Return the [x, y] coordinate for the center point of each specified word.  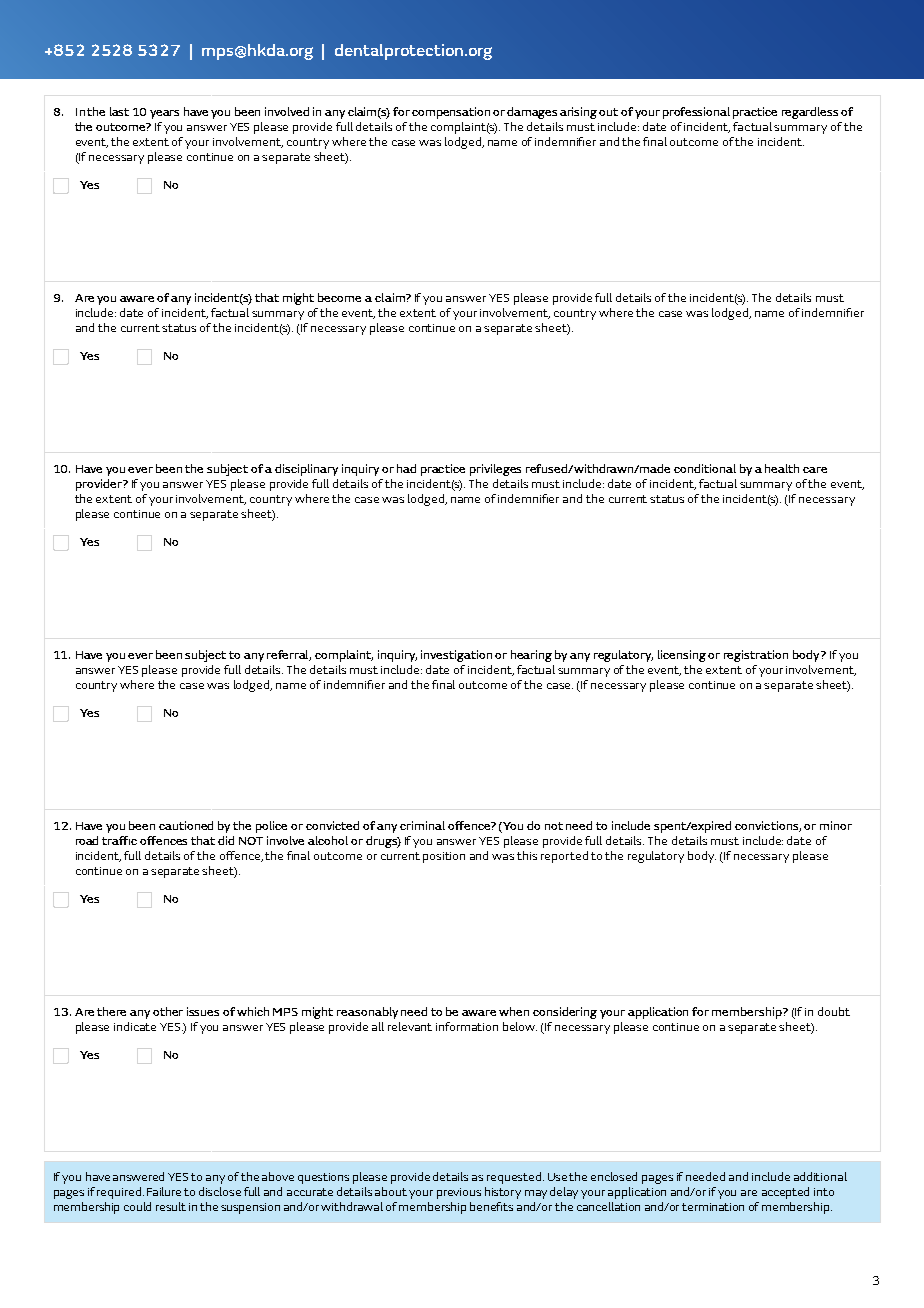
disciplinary [306, 470]
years [164, 114]
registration [756, 656]
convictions [768, 826]
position [444, 857]
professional [696, 113]
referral [289, 655]
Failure [164, 1191]
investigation [456, 656]
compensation [451, 113]
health [782, 468]
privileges [495, 470]
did [226, 840]
